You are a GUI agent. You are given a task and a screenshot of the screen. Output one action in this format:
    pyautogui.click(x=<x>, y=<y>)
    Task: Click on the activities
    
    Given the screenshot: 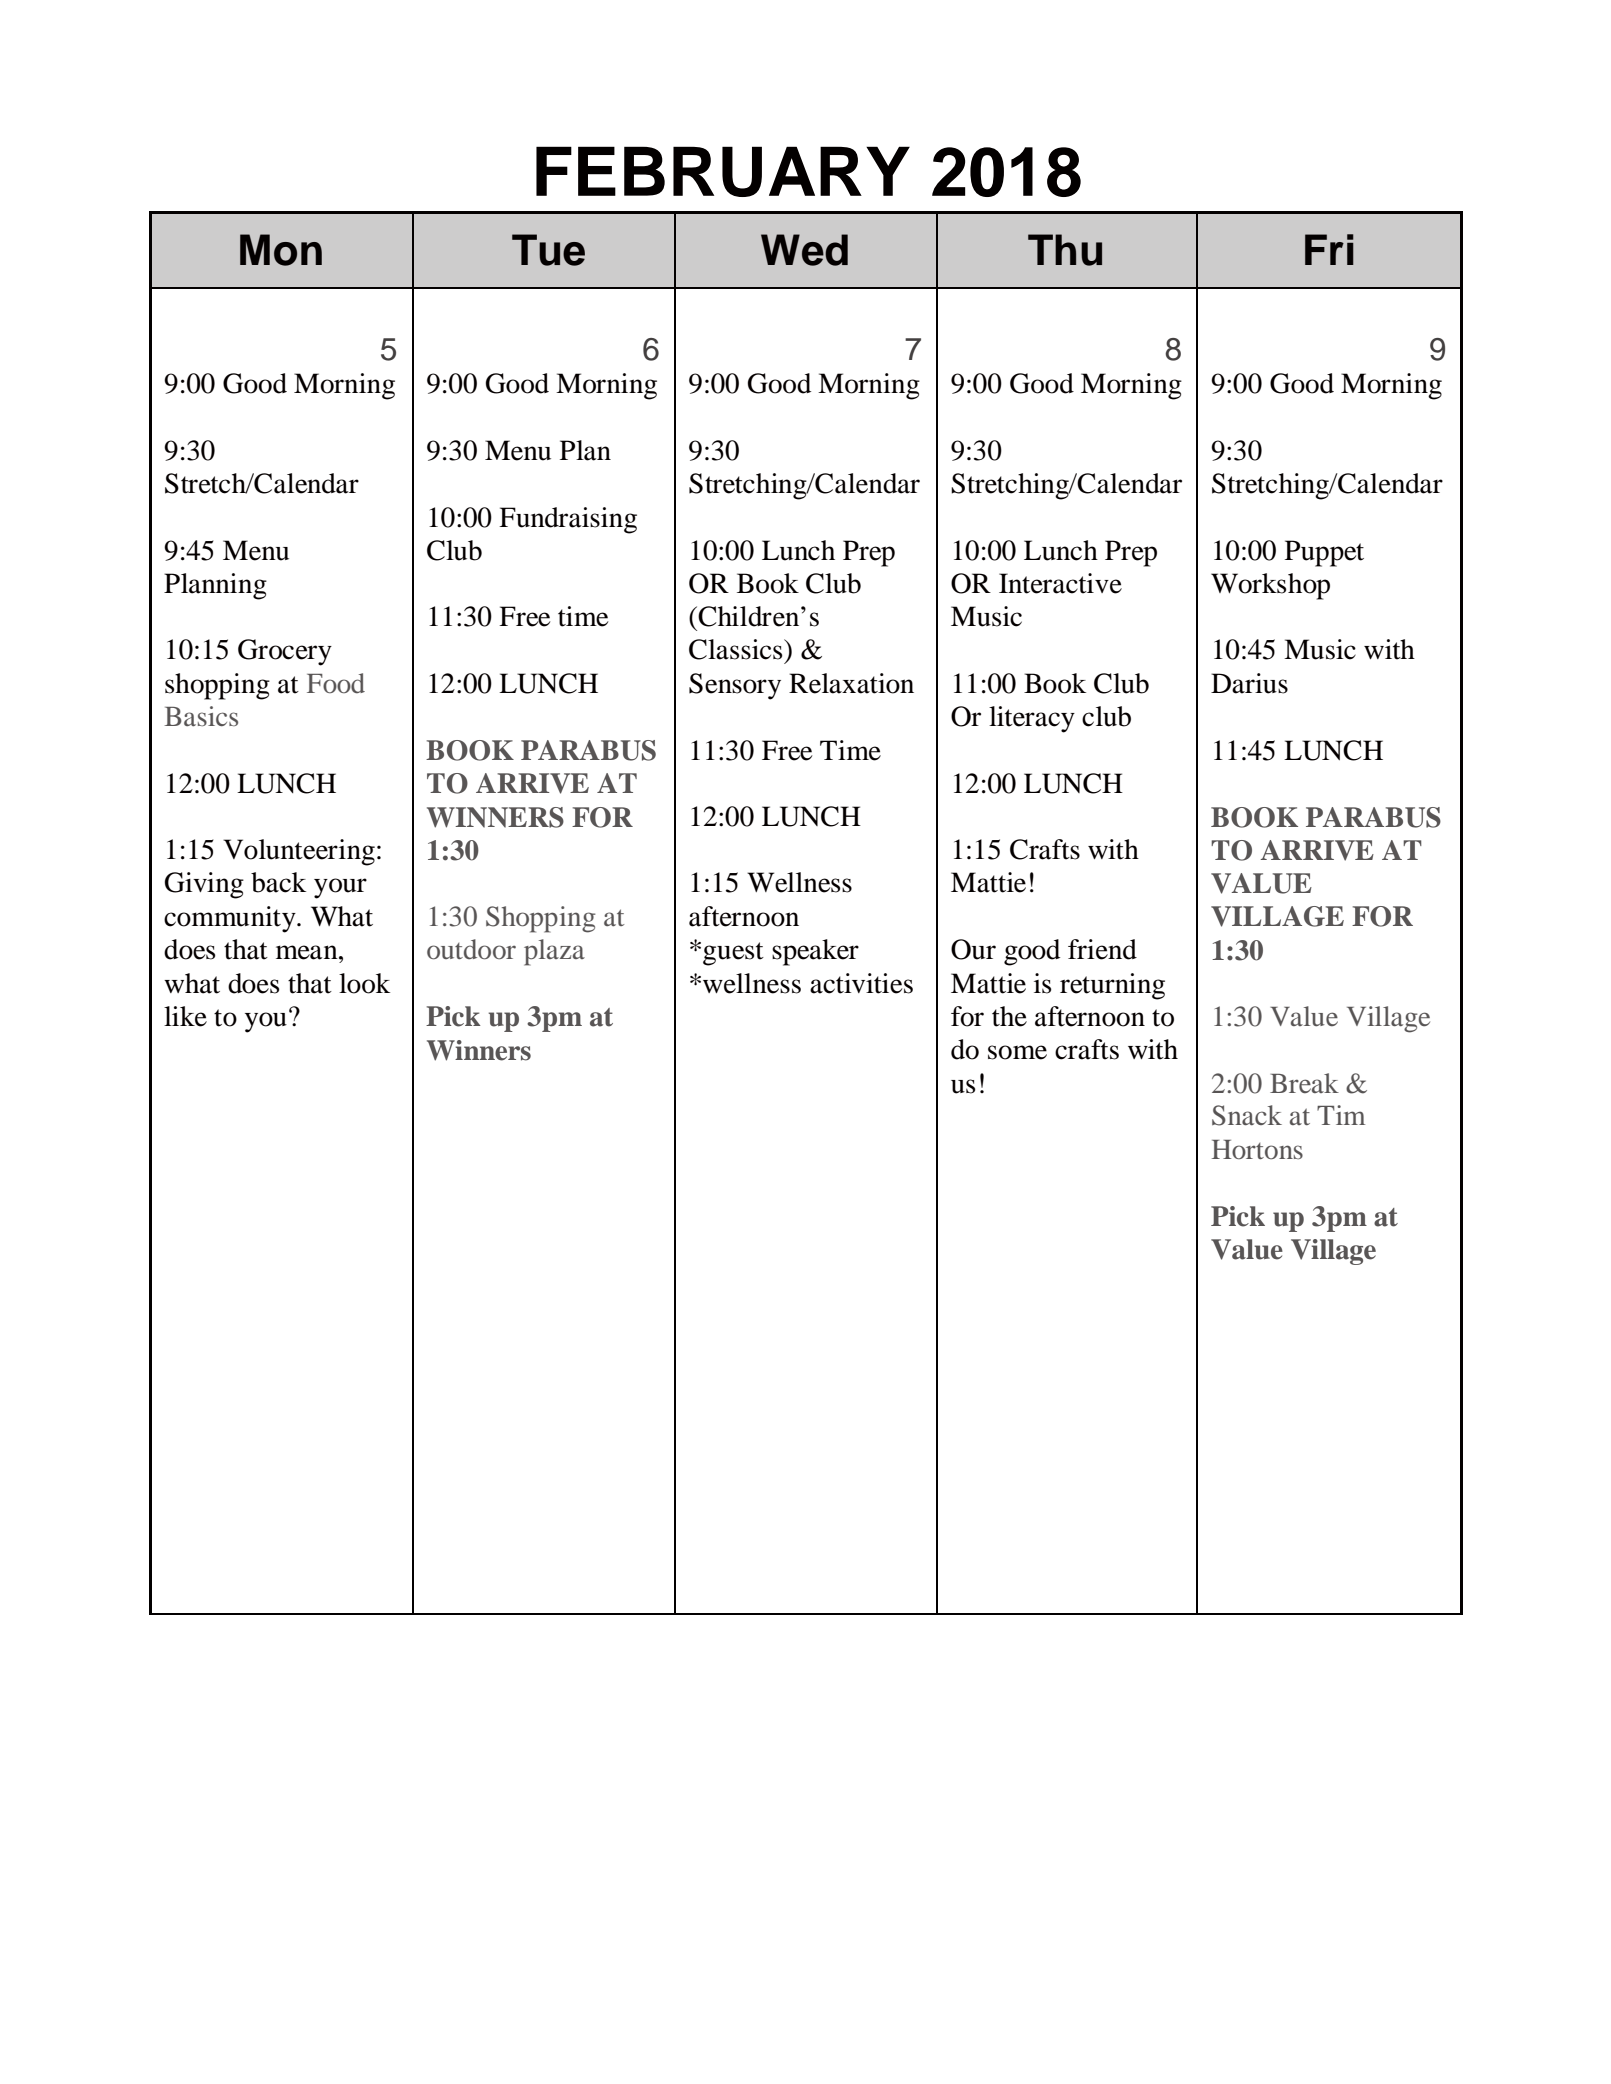 What is the action you would take?
    pyautogui.click(x=861, y=983)
